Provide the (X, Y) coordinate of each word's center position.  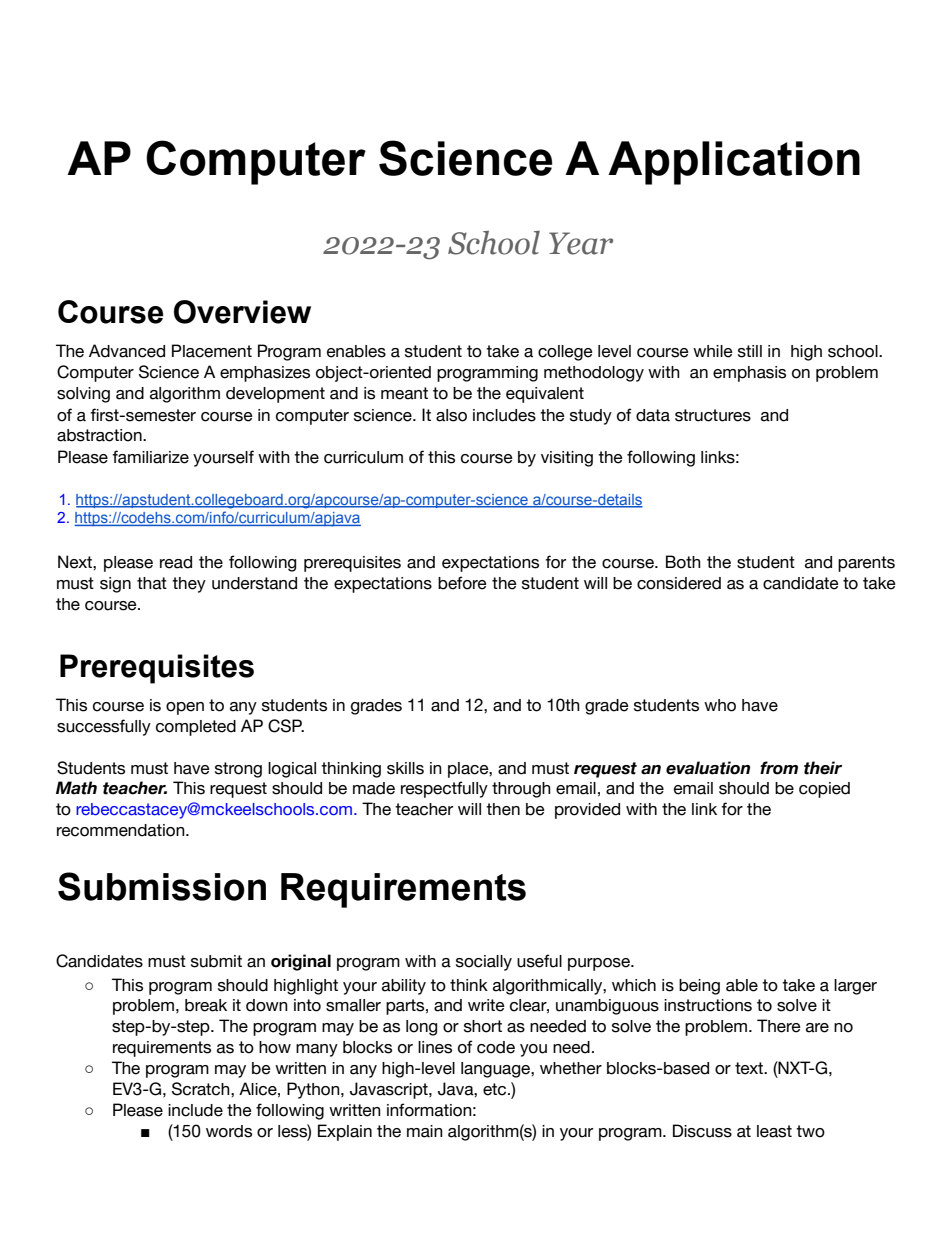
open (185, 708)
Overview (242, 312)
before (462, 583)
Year (581, 243)
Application (734, 163)
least (774, 1131)
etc (496, 1089)
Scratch (202, 1089)
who (720, 705)
